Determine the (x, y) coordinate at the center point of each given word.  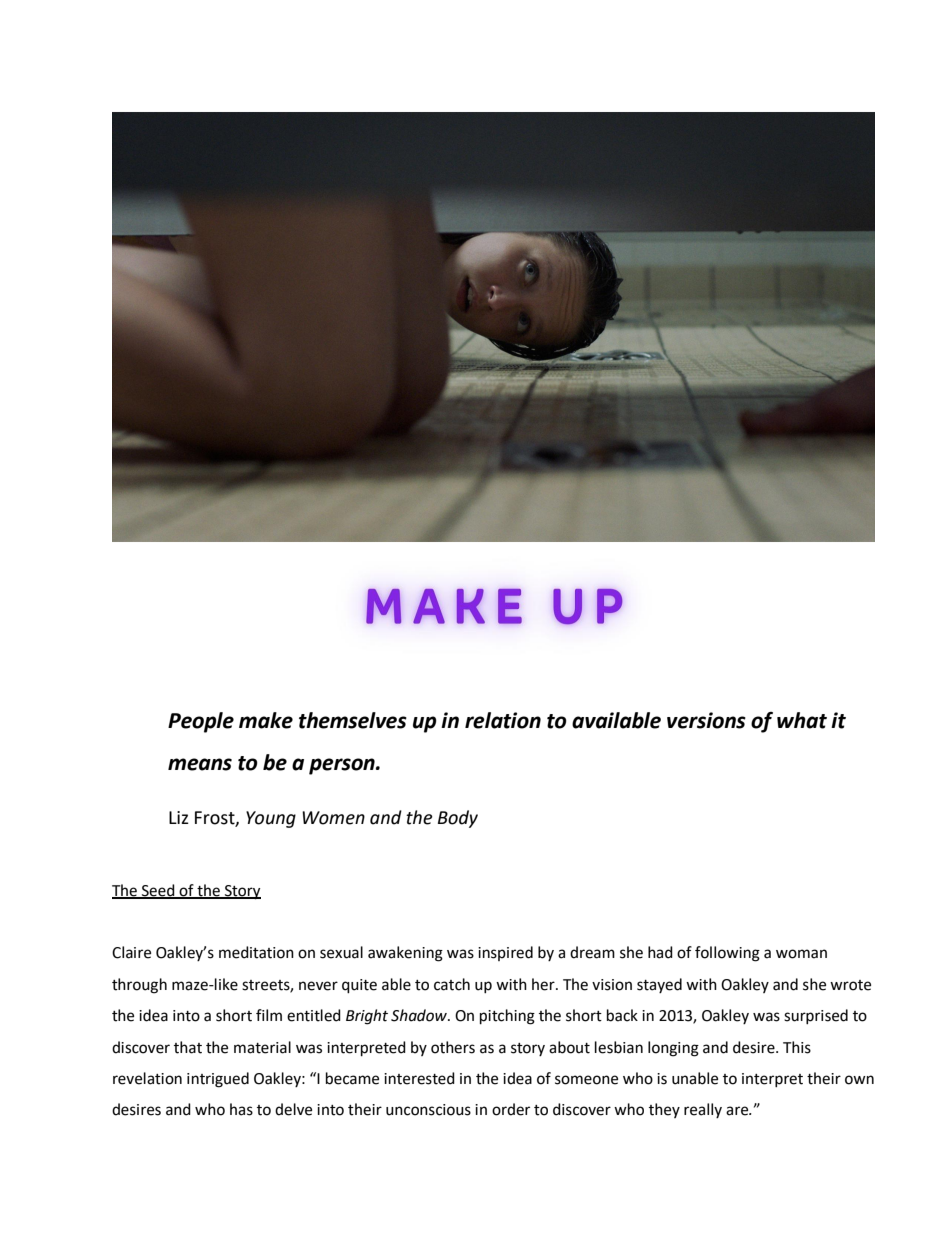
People (201, 722)
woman (801, 954)
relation (503, 720)
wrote (850, 985)
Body (458, 819)
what (802, 720)
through (139, 986)
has (241, 1109)
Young (271, 819)
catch (452, 984)
